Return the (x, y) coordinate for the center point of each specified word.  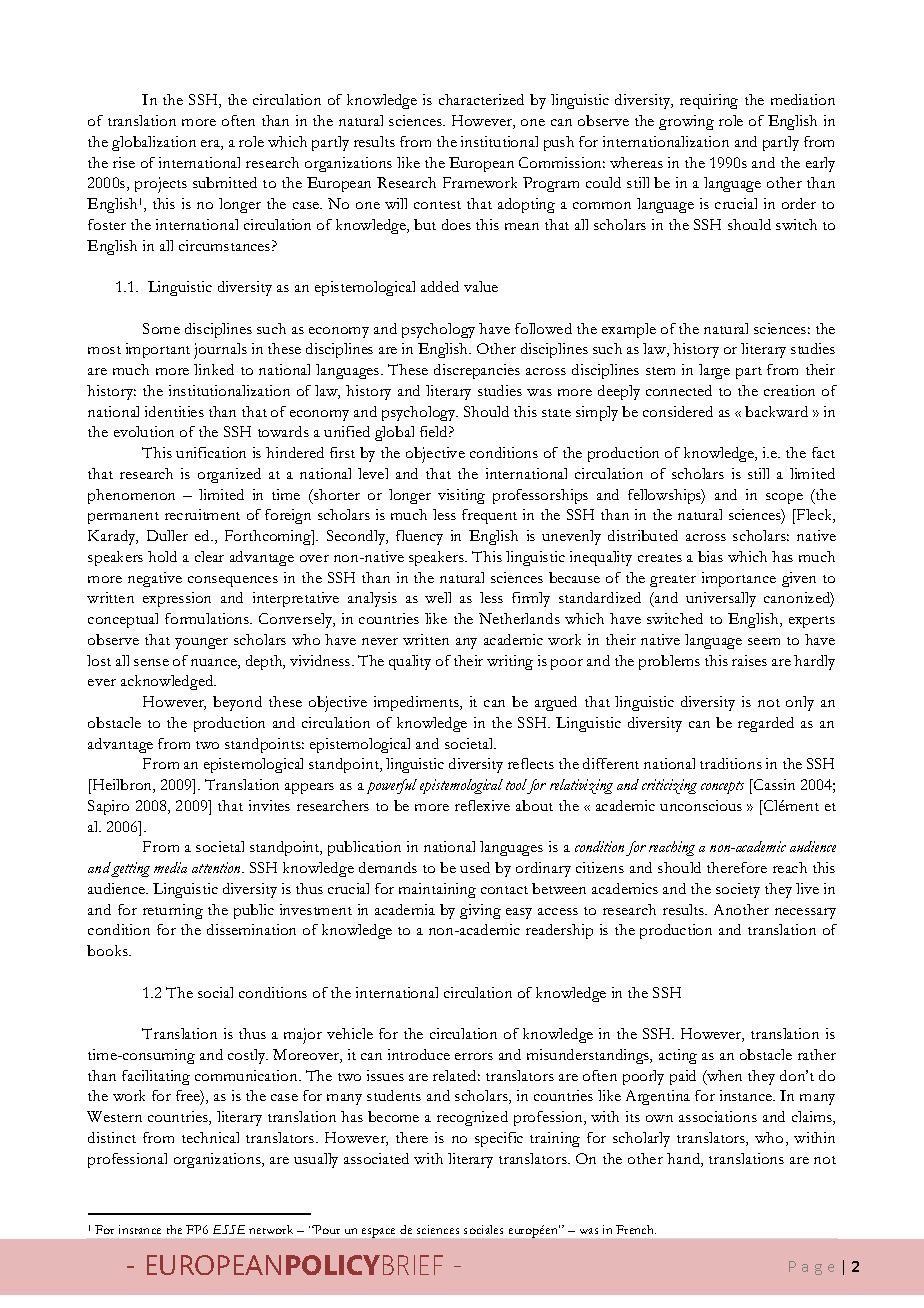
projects (161, 185)
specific (499, 1139)
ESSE (229, 1229)
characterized (481, 99)
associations (718, 1116)
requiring (709, 101)
